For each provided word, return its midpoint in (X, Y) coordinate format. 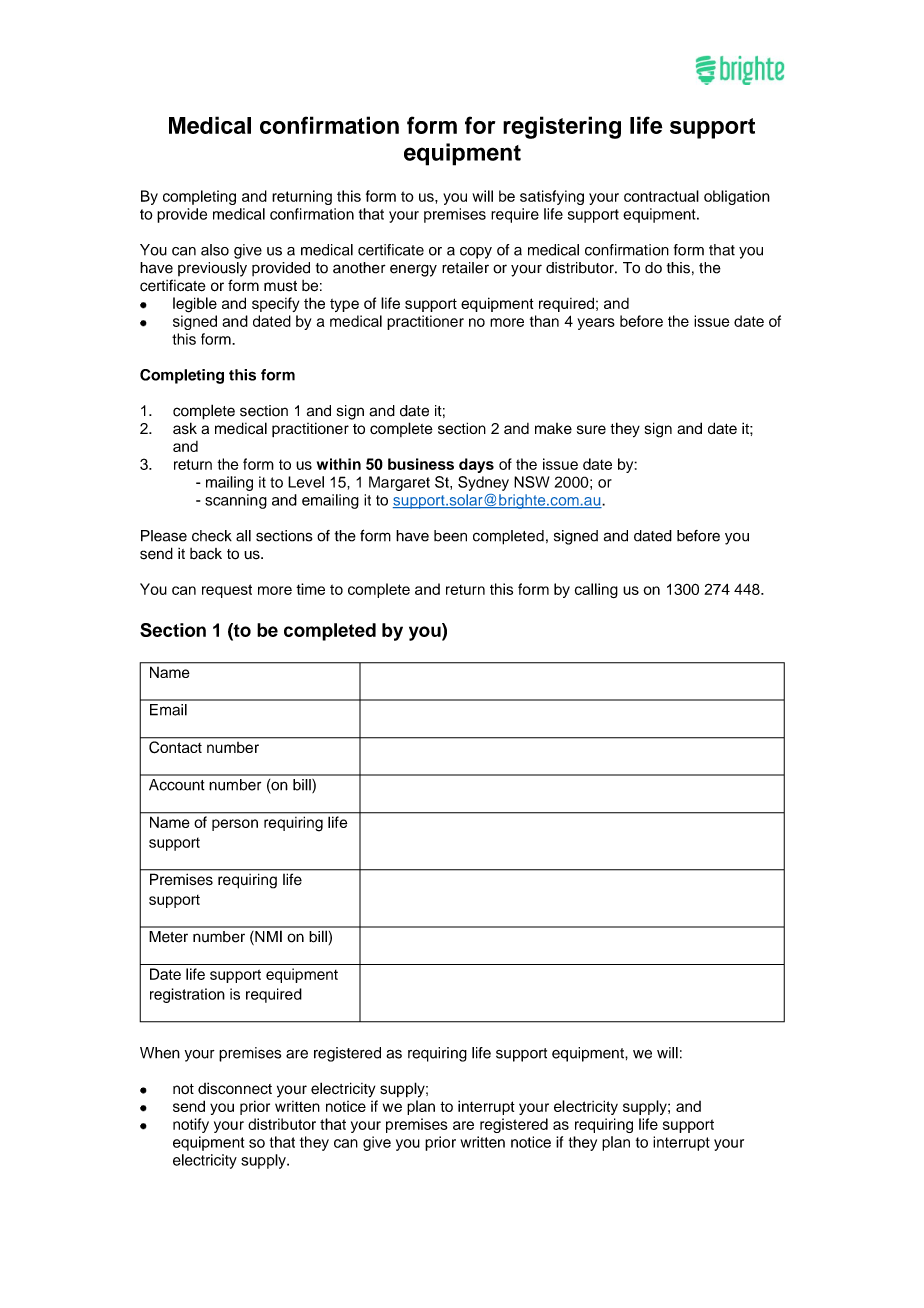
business (421, 464)
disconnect (235, 1088)
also (215, 250)
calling (596, 590)
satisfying (552, 197)
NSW (532, 482)
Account (177, 785)
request (227, 591)
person (235, 825)
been (450, 536)
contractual (661, 196)
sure (591, 429)
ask (185, 428)
